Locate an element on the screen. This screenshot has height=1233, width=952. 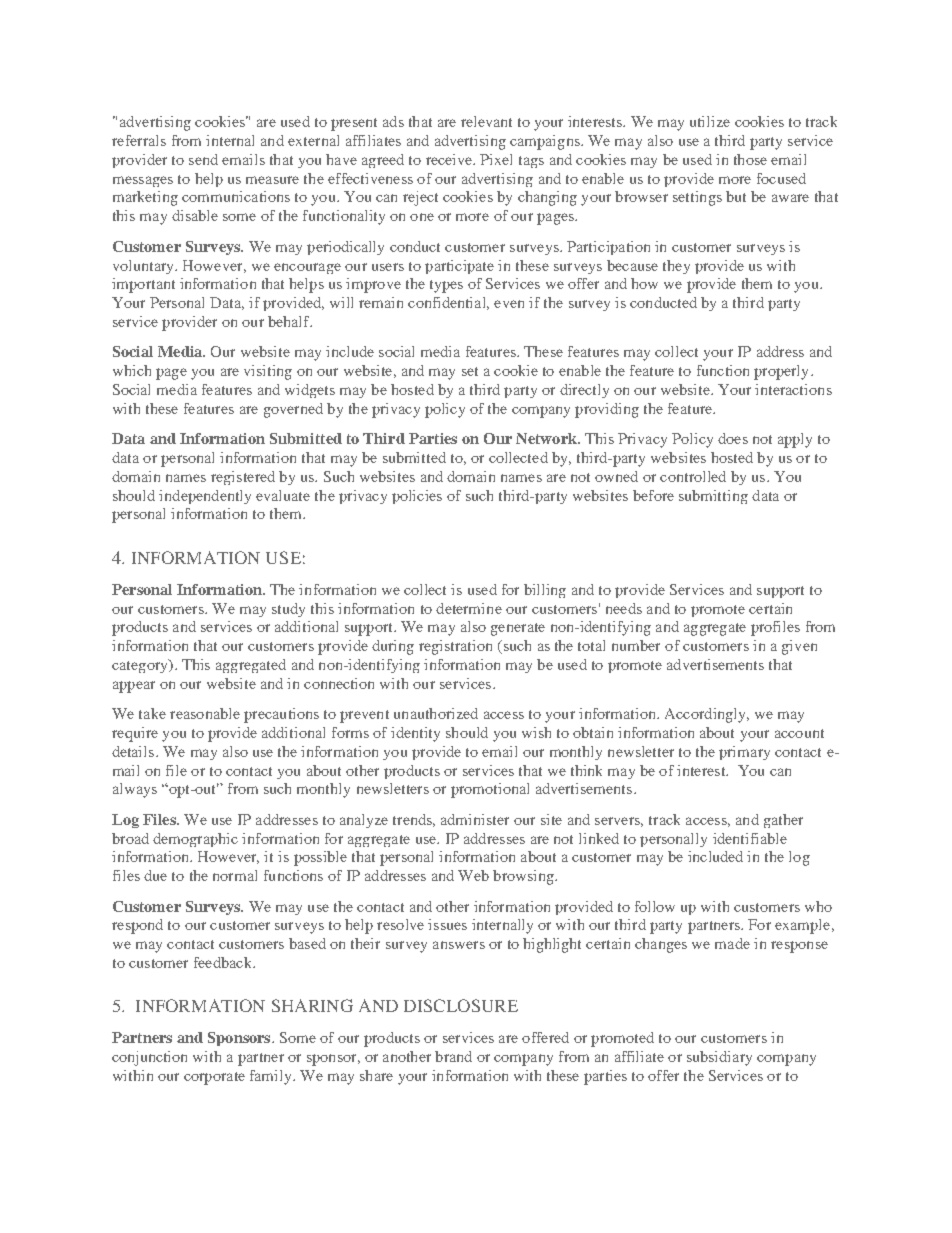
independently is located at coordinates (205, 497).
